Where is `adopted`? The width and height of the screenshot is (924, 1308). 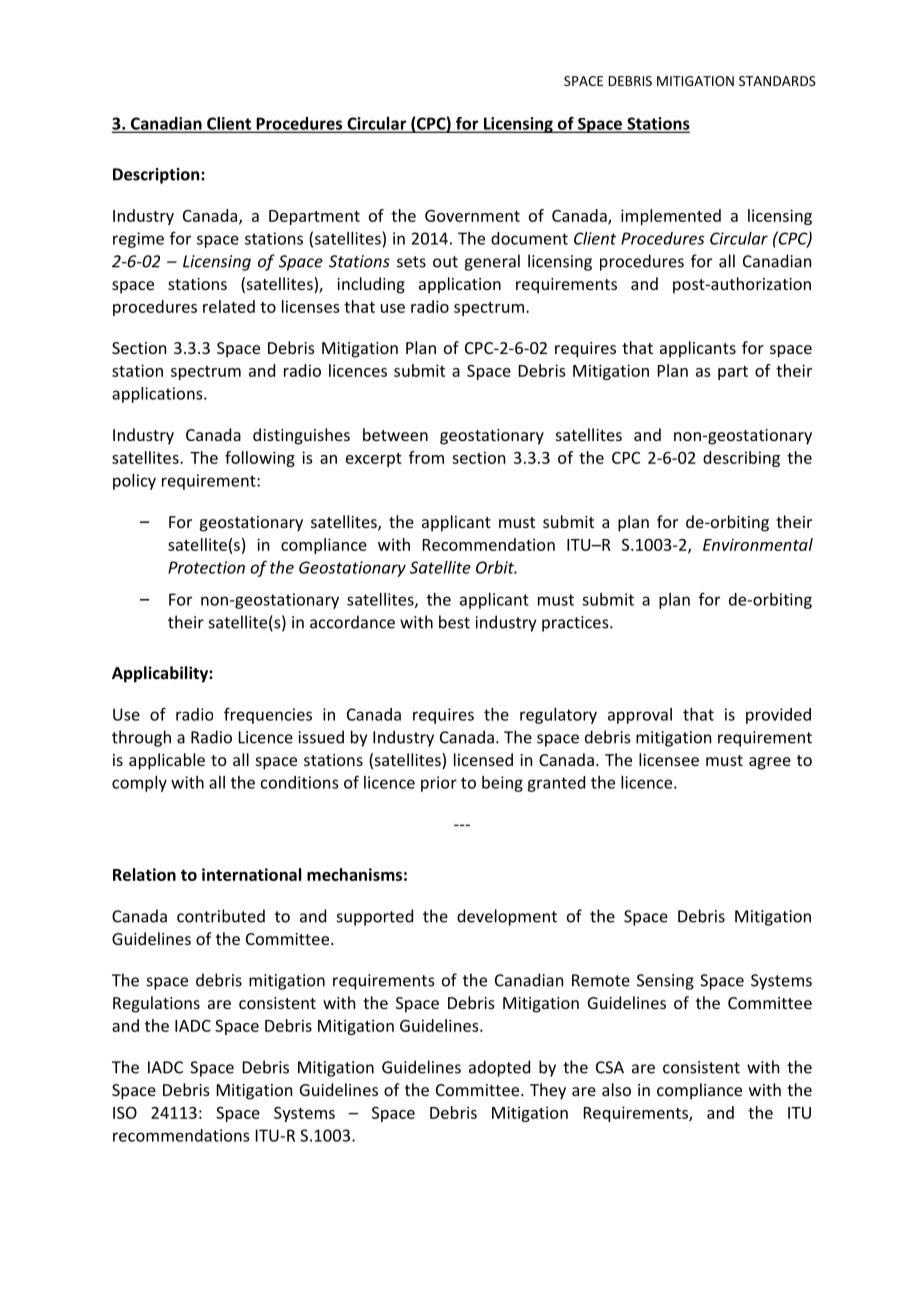
adopted is located at coordinates (499, 1068).
